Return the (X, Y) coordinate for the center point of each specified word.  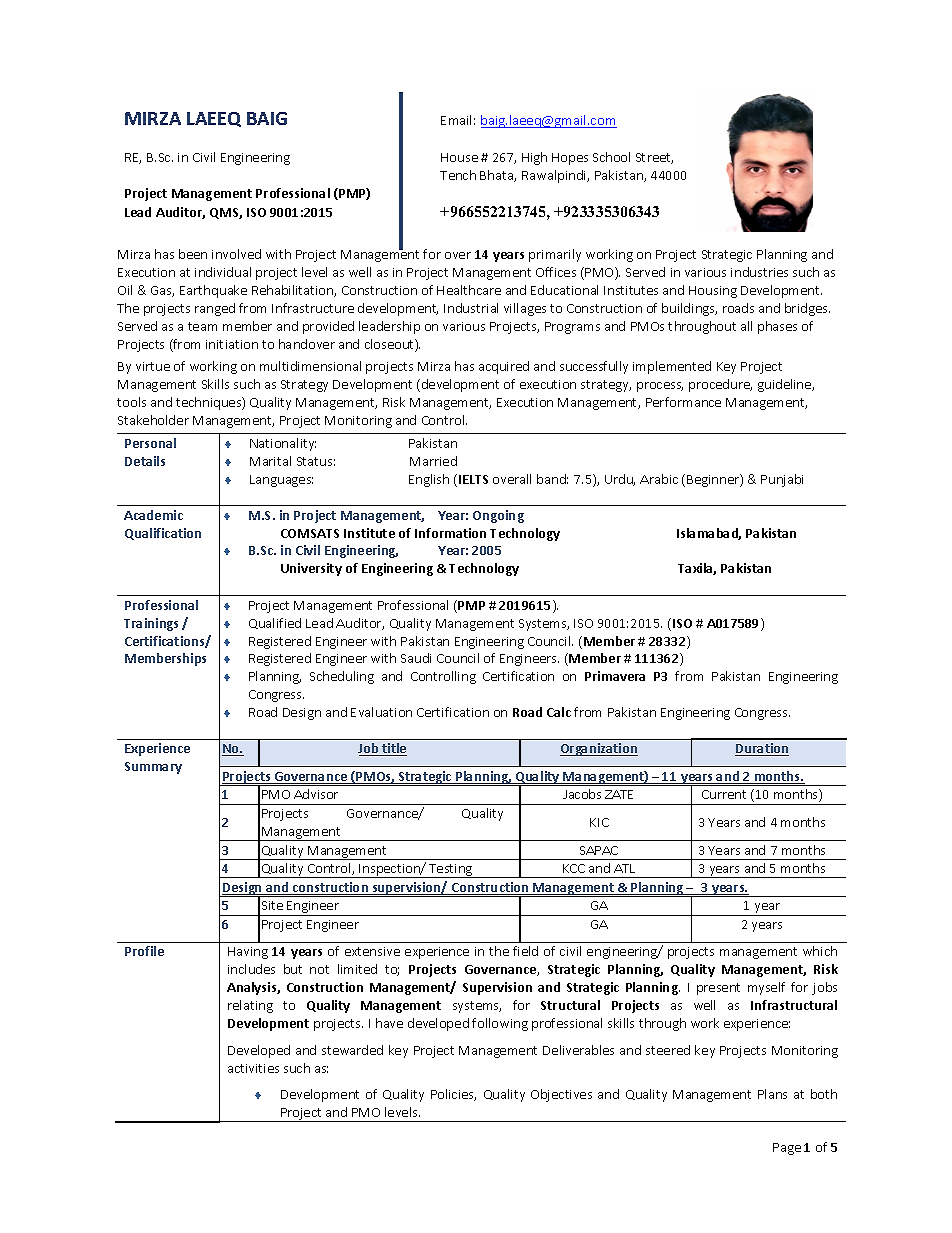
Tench (458, 175)
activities (253, 1068)
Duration (762, 749)
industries (759, 272)
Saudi (416, 658)
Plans (772, 1094)
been (193, 254)
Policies (453, 1095)
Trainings (151, 624)
